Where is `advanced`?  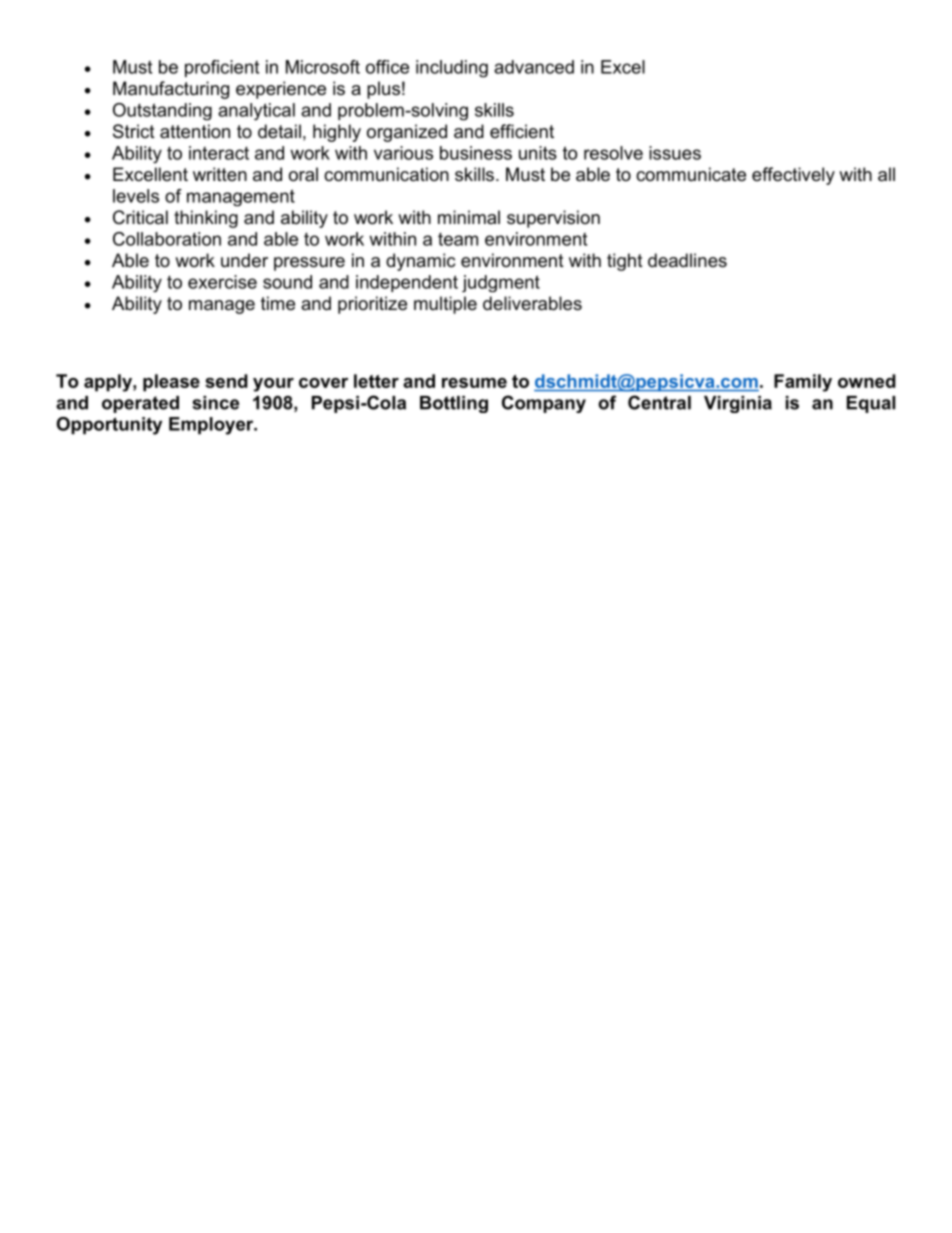 advanced is located at coordinates (534, 67).
